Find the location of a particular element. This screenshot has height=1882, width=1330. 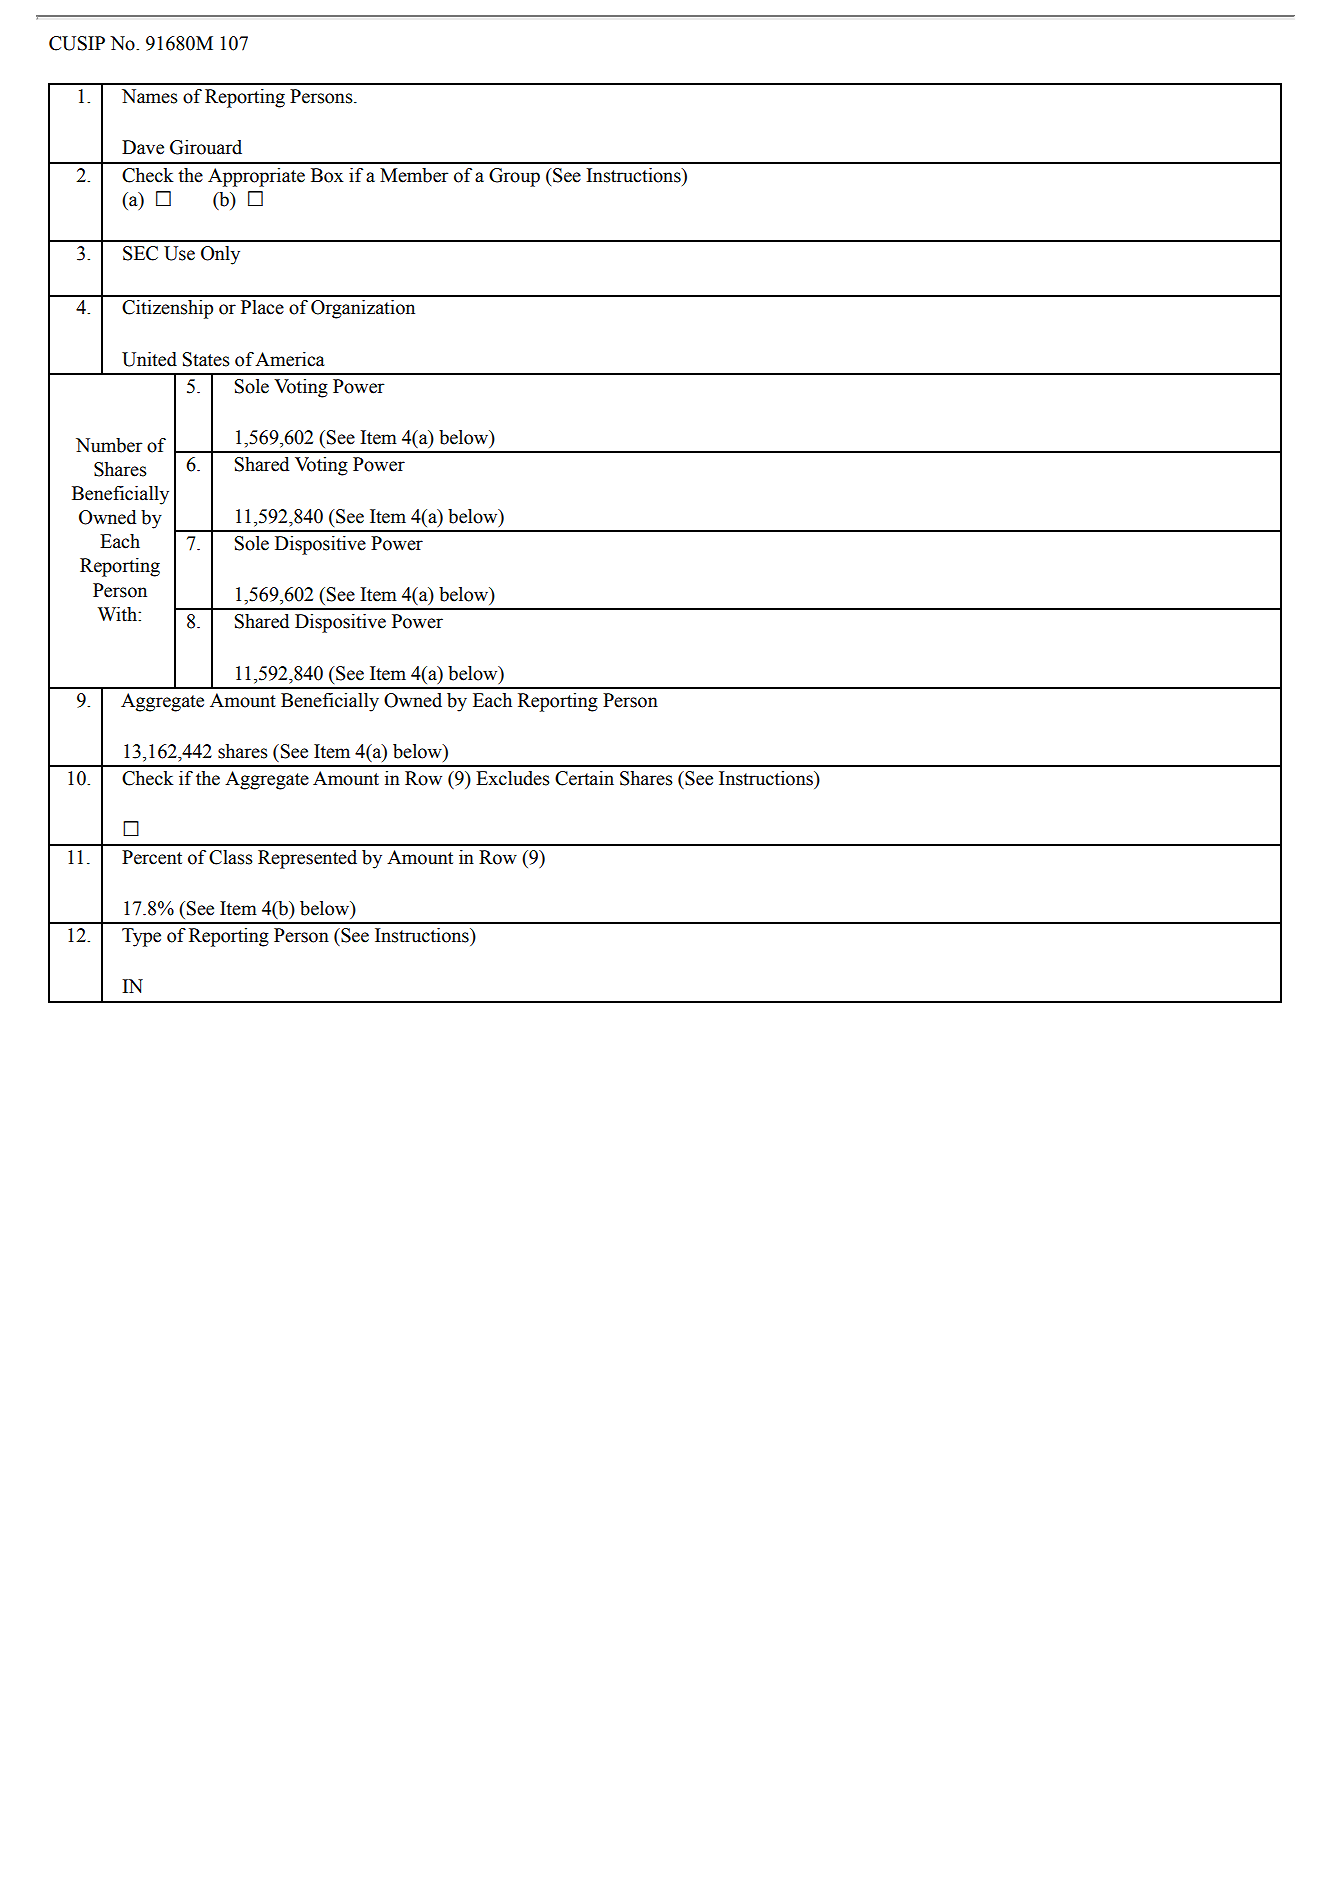

Group is located at coordinates (514, 177).
